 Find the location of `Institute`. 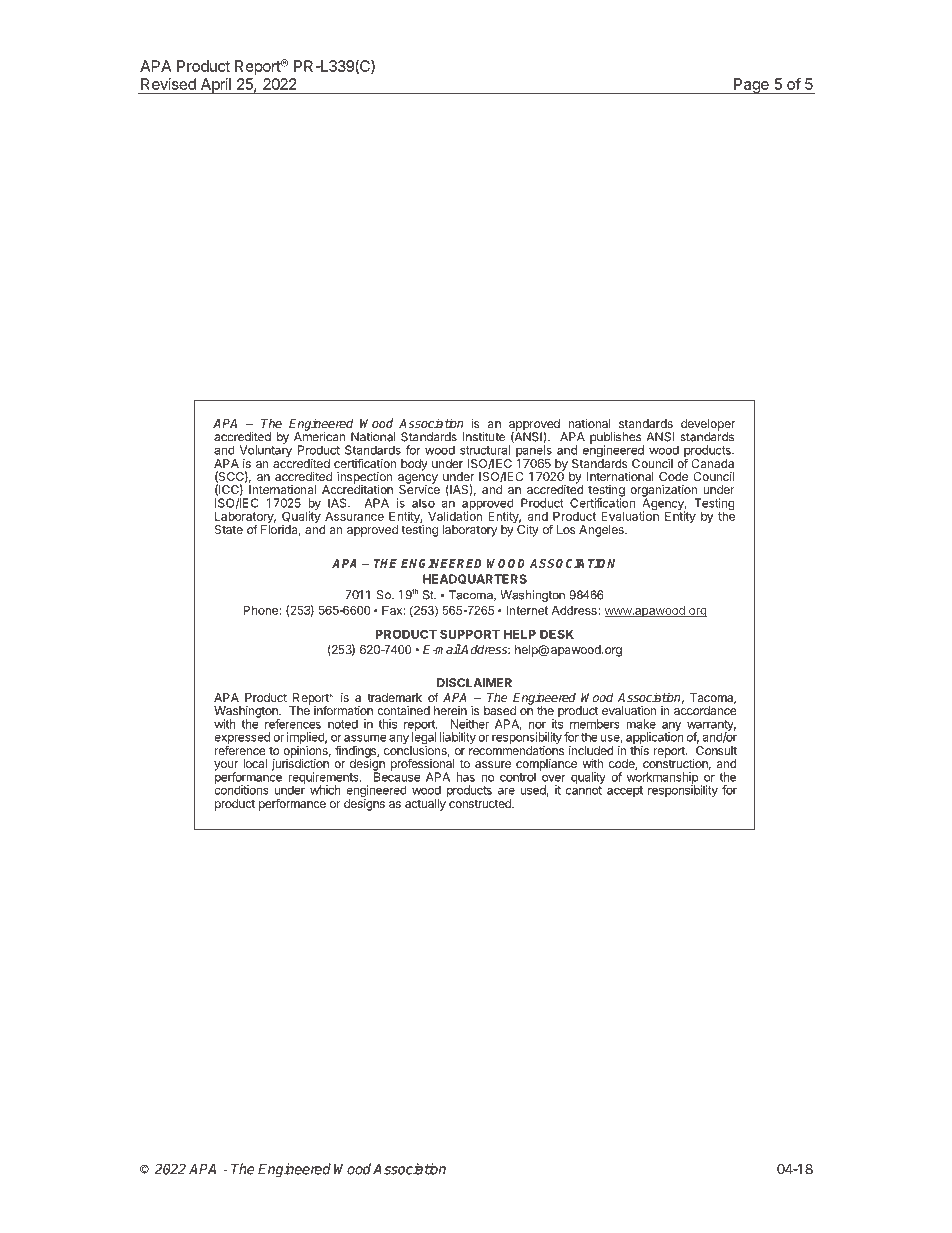

Institute is located at coordinates (484, 437).
